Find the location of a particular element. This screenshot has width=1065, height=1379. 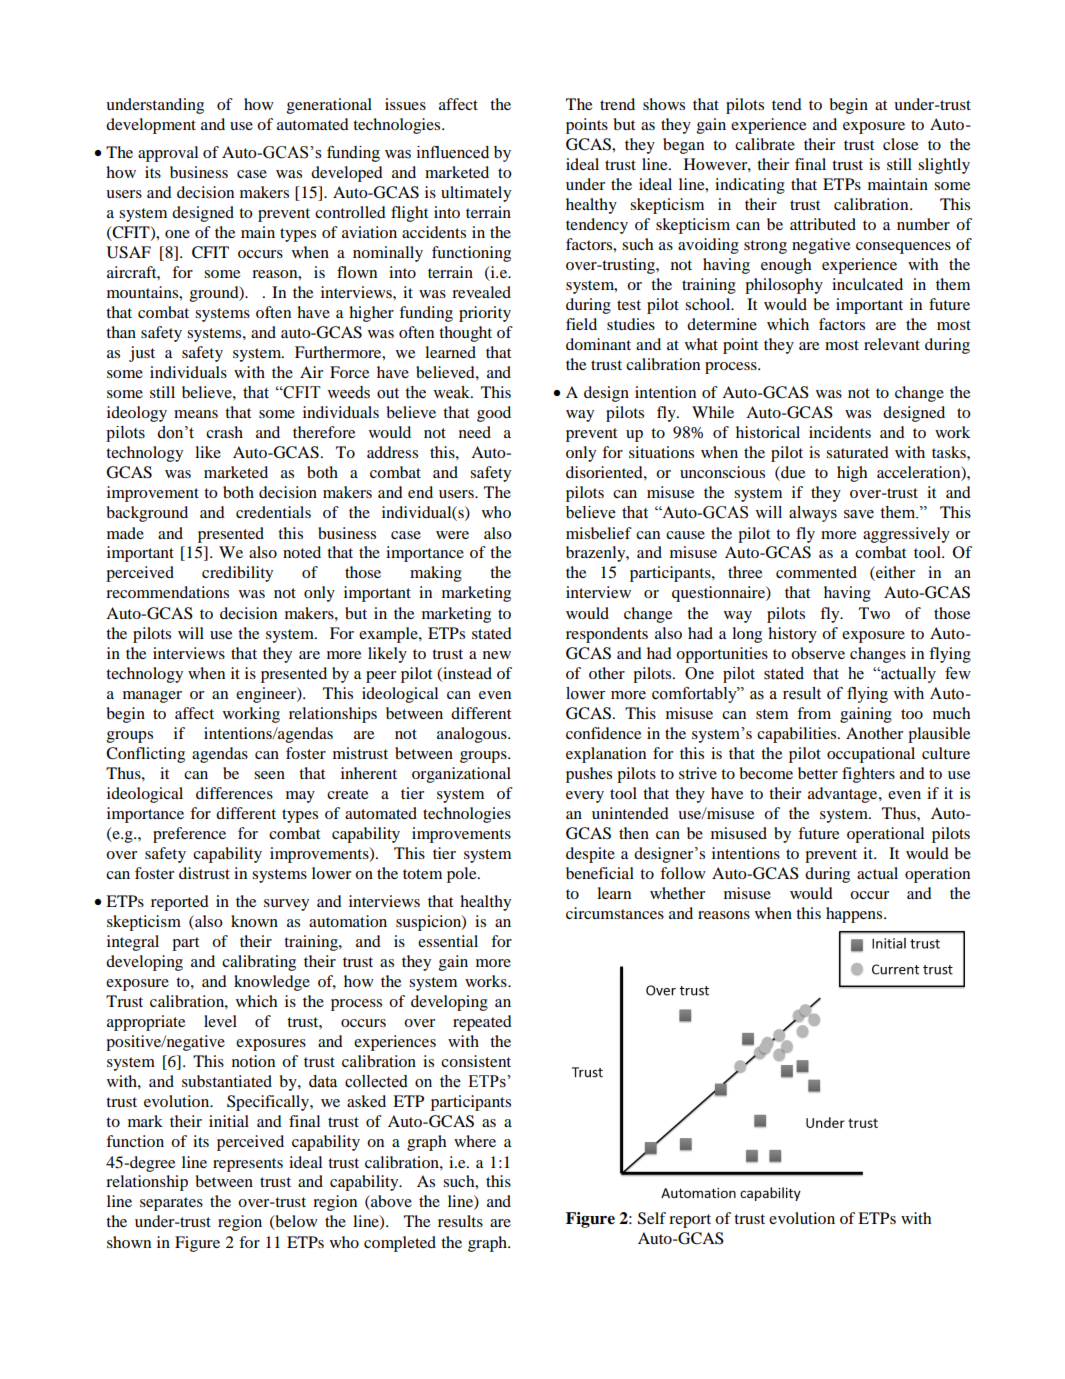

influenced is located at coordinates (453, 152).
